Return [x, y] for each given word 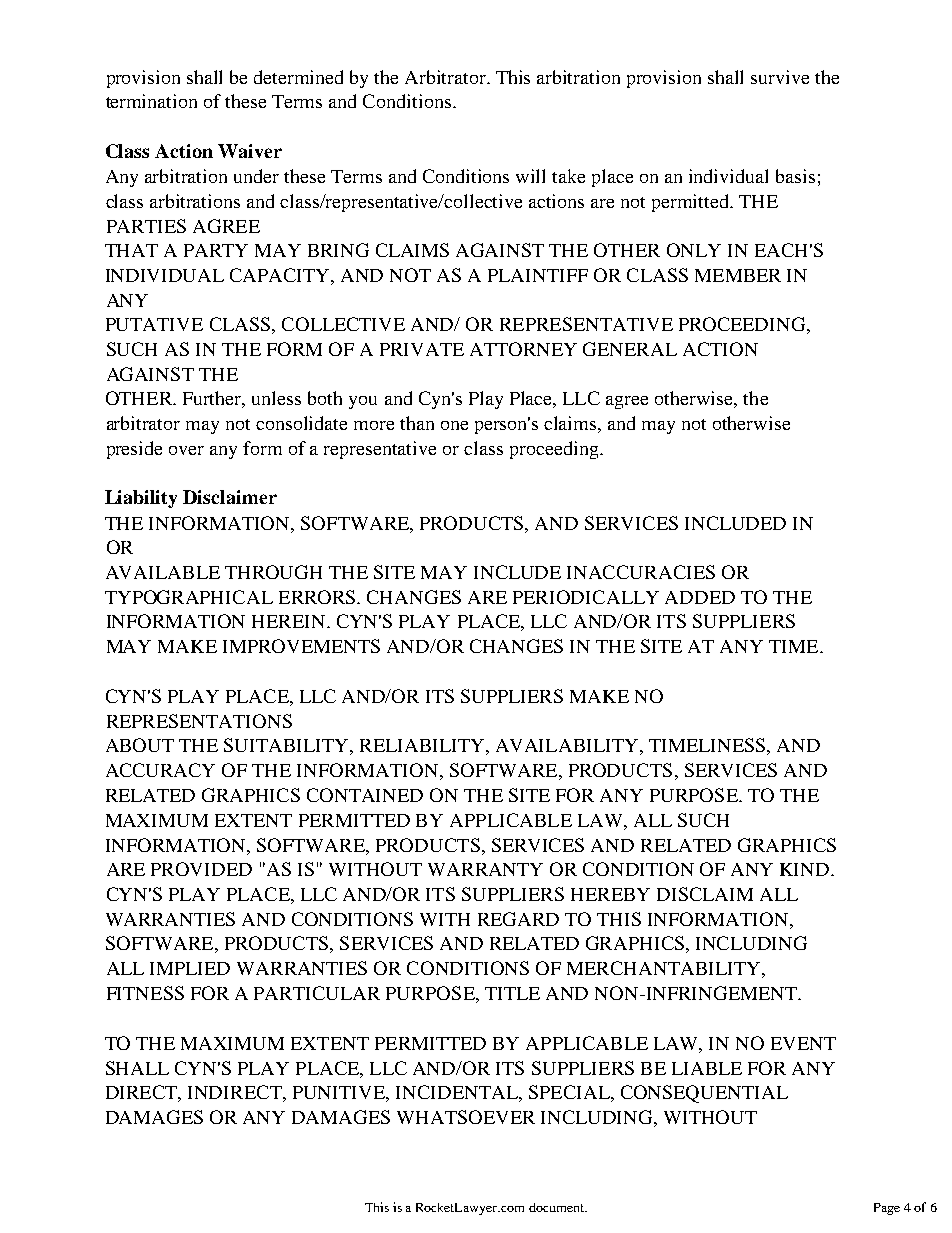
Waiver [250, 151]
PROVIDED [201, 869]
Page [887, 1209]
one [454, 425]
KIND [806, 869]
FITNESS [145, 993]
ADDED [700, 597]
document [558, 1207]
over [186, 450]
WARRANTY [485, 869]
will [530, 176]
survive [780, 77]
